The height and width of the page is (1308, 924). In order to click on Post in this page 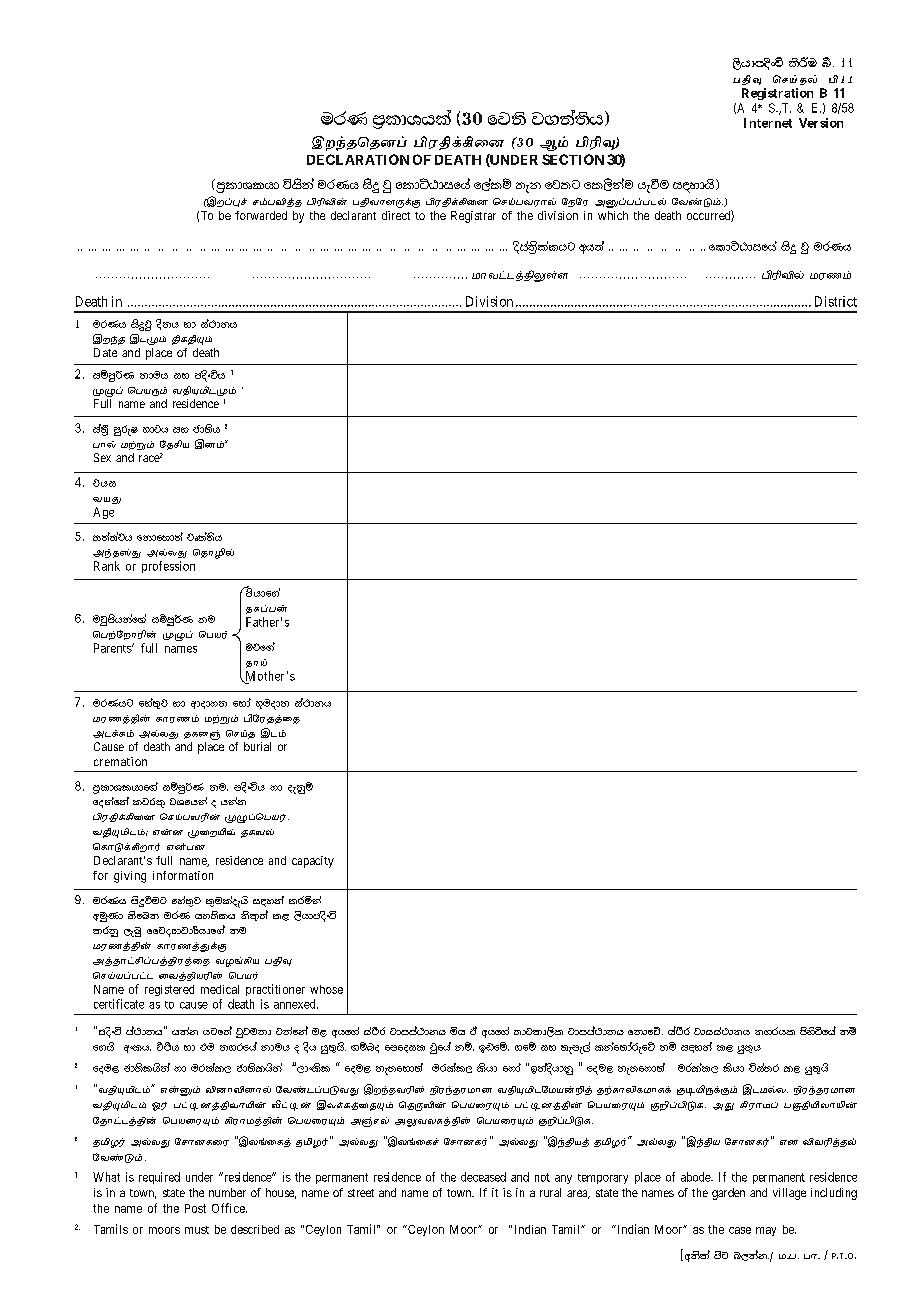, I will do `click(195, 1208)`.
